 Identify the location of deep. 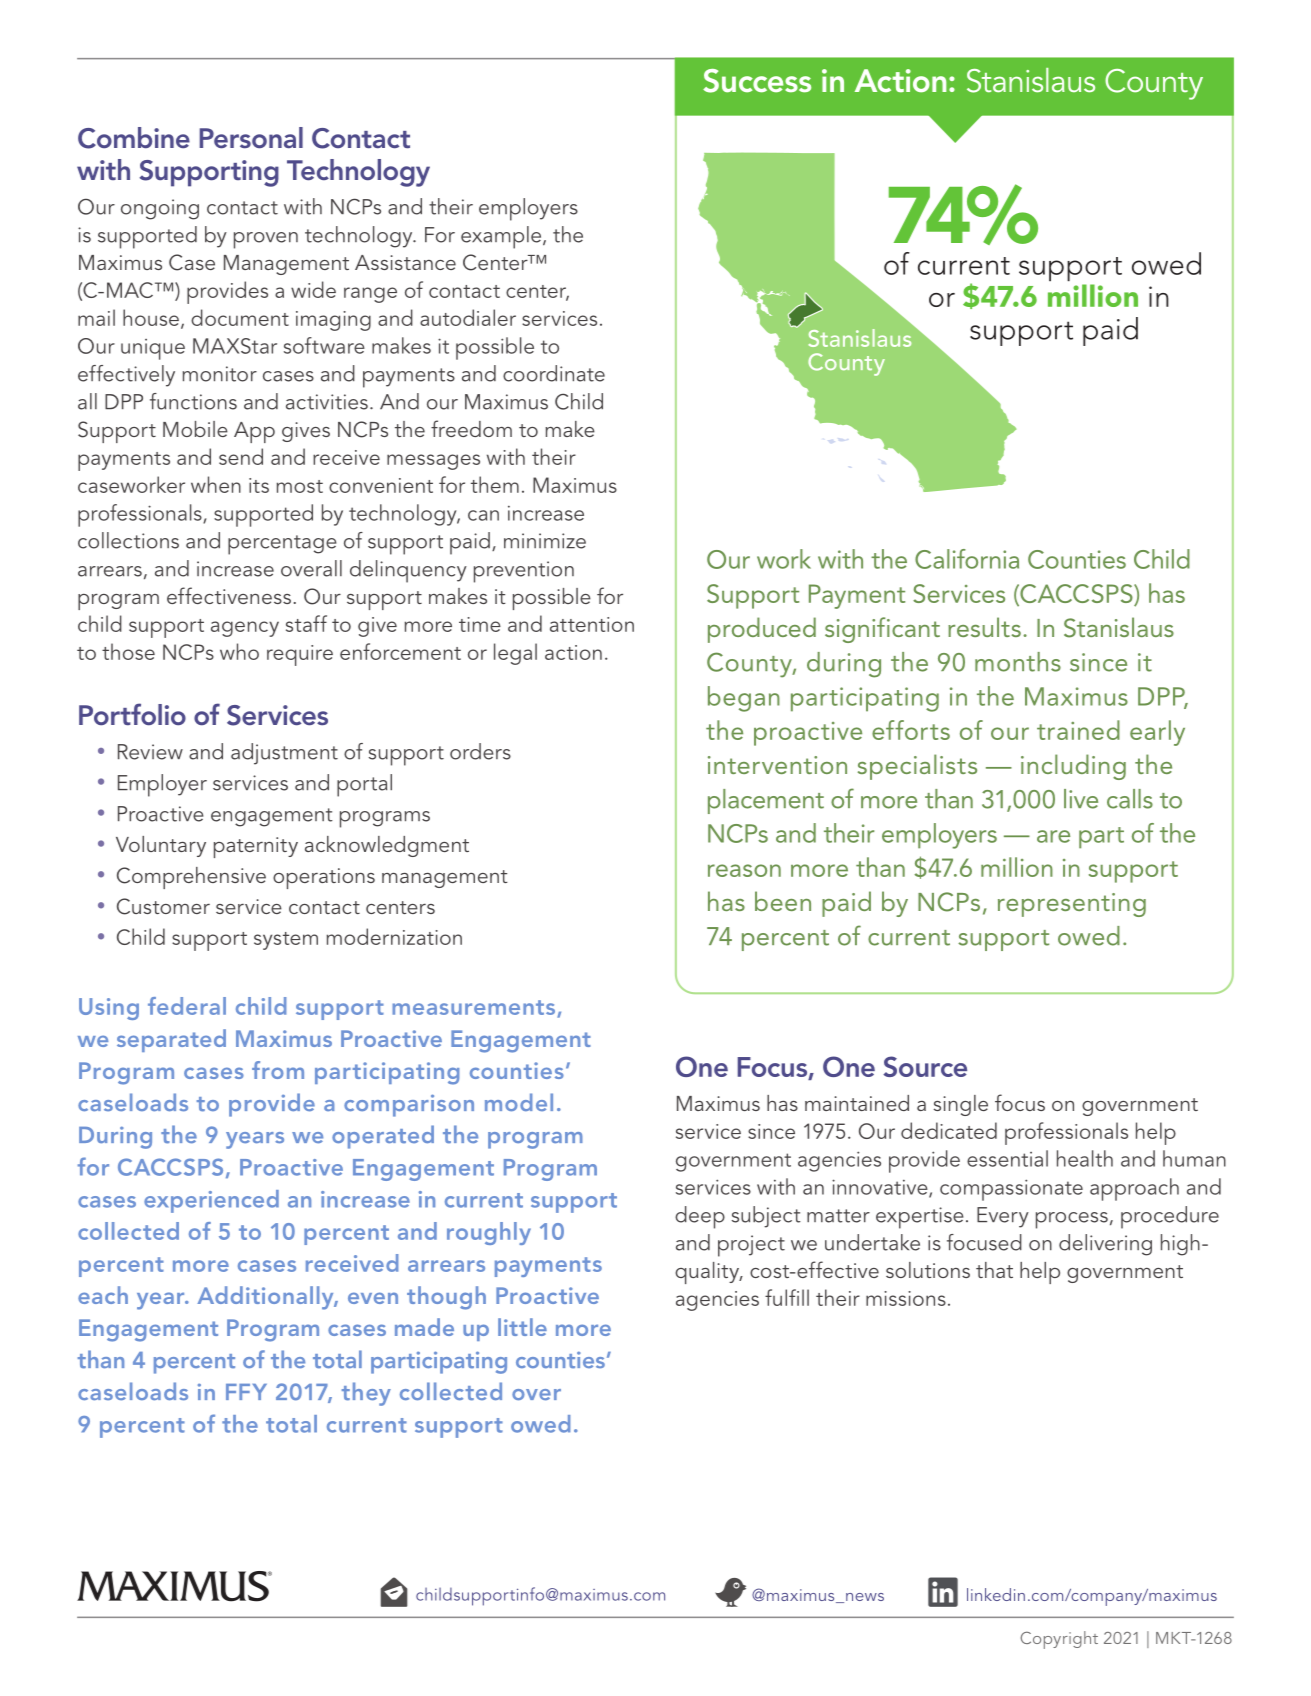
(700, 1217).
